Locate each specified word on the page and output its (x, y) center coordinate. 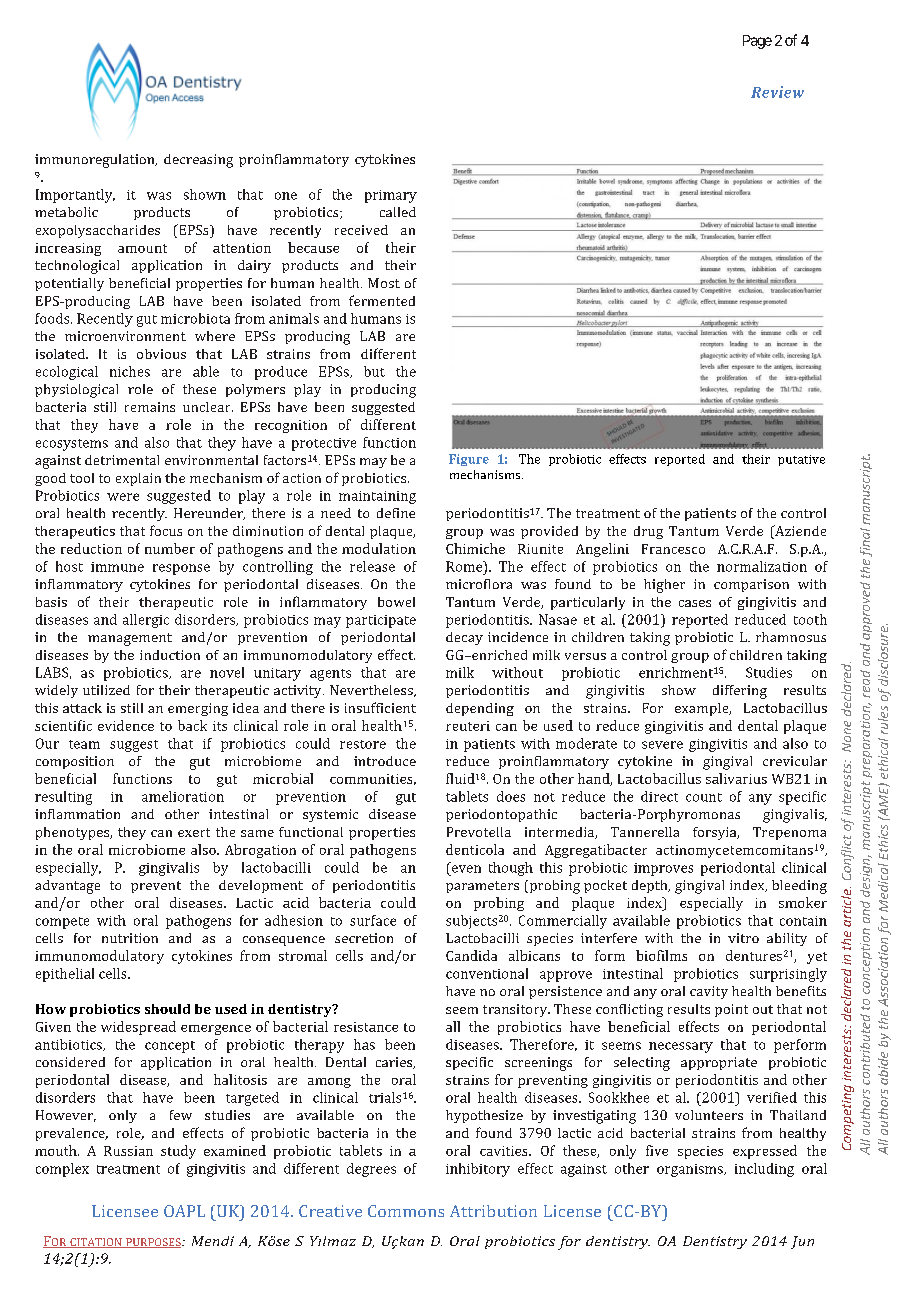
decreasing (198, 161)
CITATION (96, 1243)
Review (777, 92)
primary (391, 196)
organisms (691, 1170)
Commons (406, 1211)
